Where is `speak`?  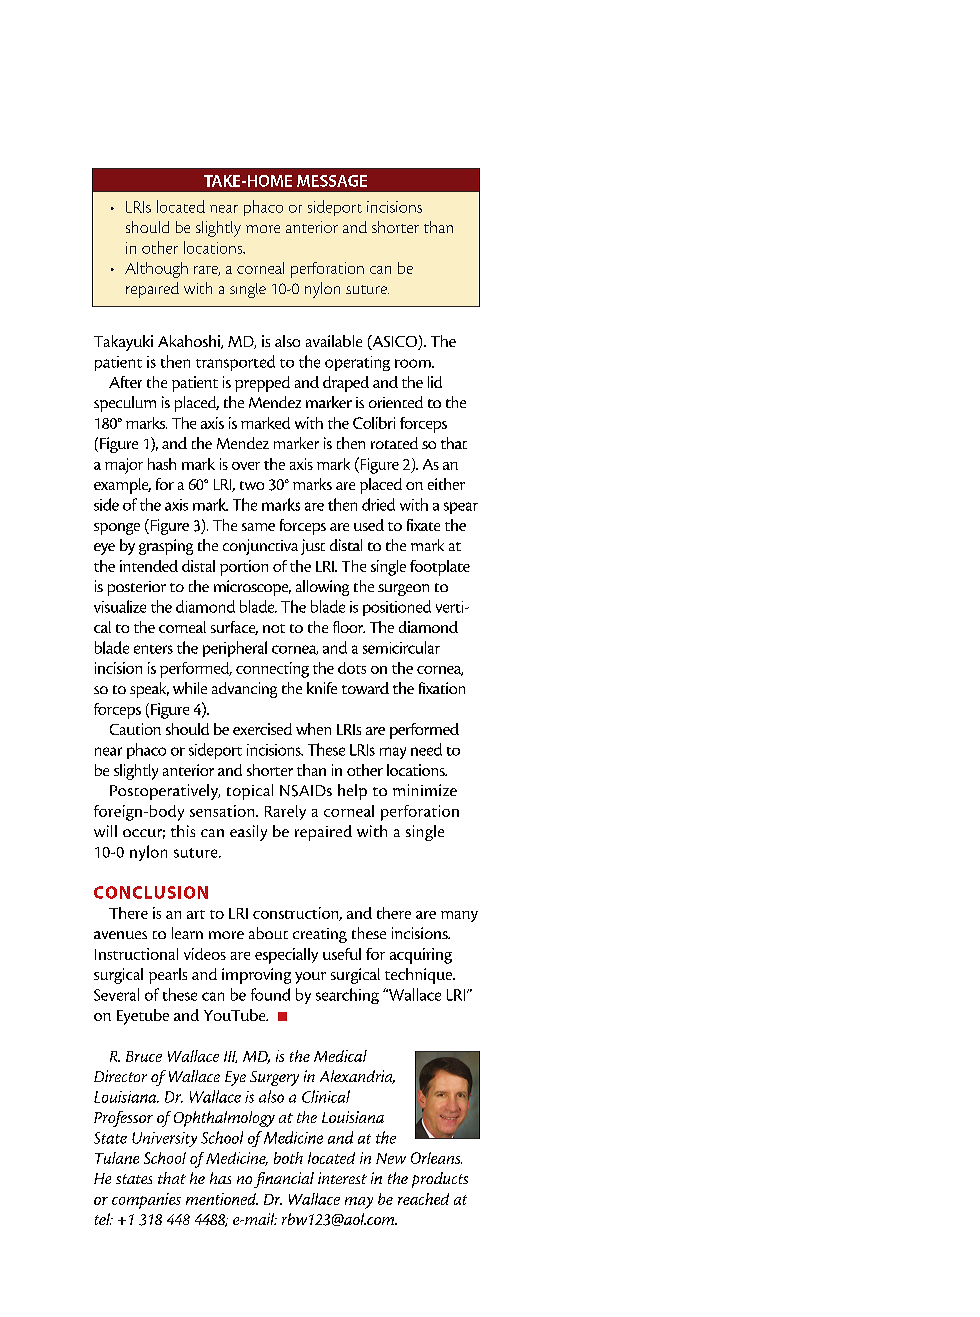
speak is located at coordinates (149, 690).
